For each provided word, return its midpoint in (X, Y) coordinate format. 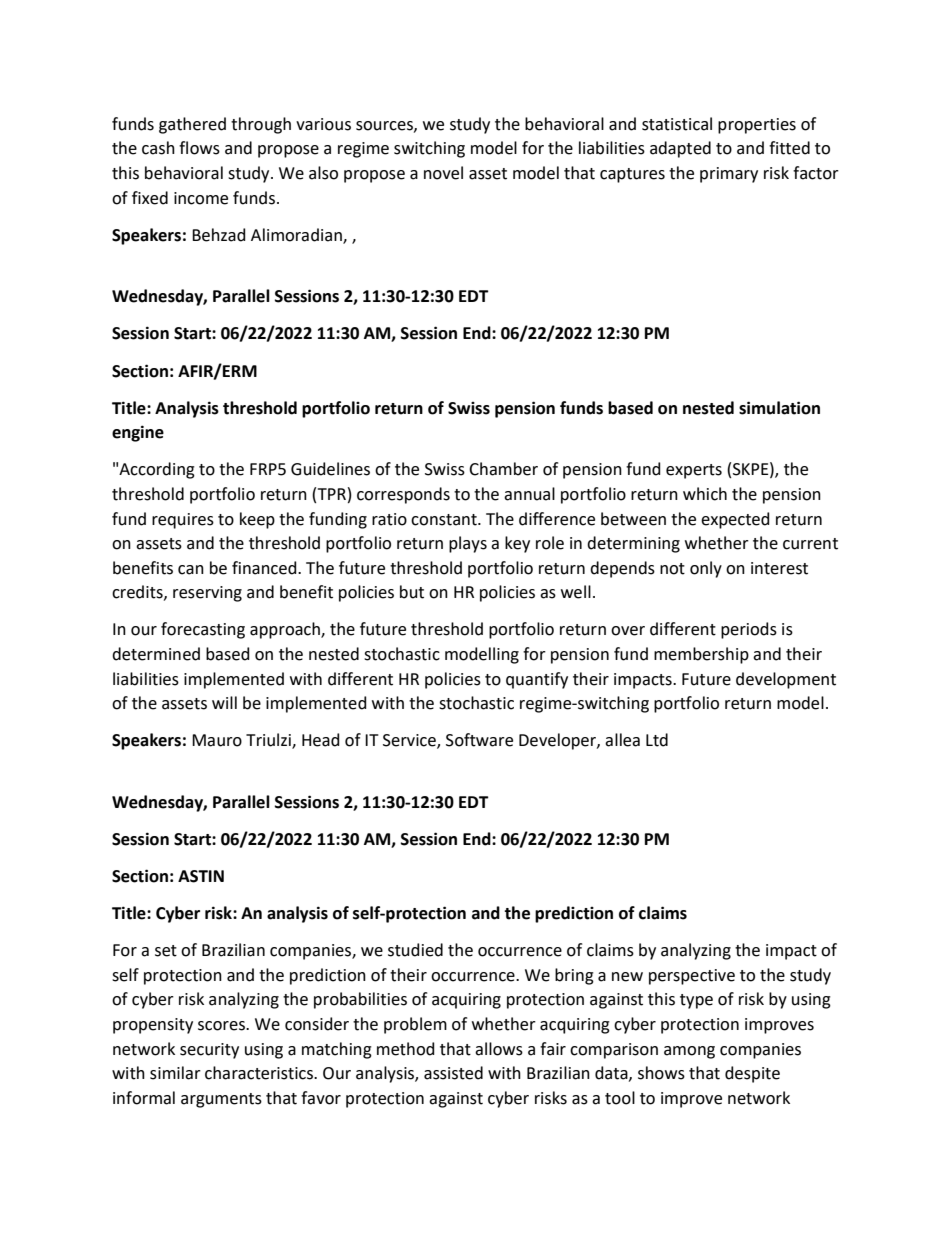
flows (199, 148)
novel (443, 173)
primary (729, 175)
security (209, 1051)
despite (752, 1074)
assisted (453, 1073)
